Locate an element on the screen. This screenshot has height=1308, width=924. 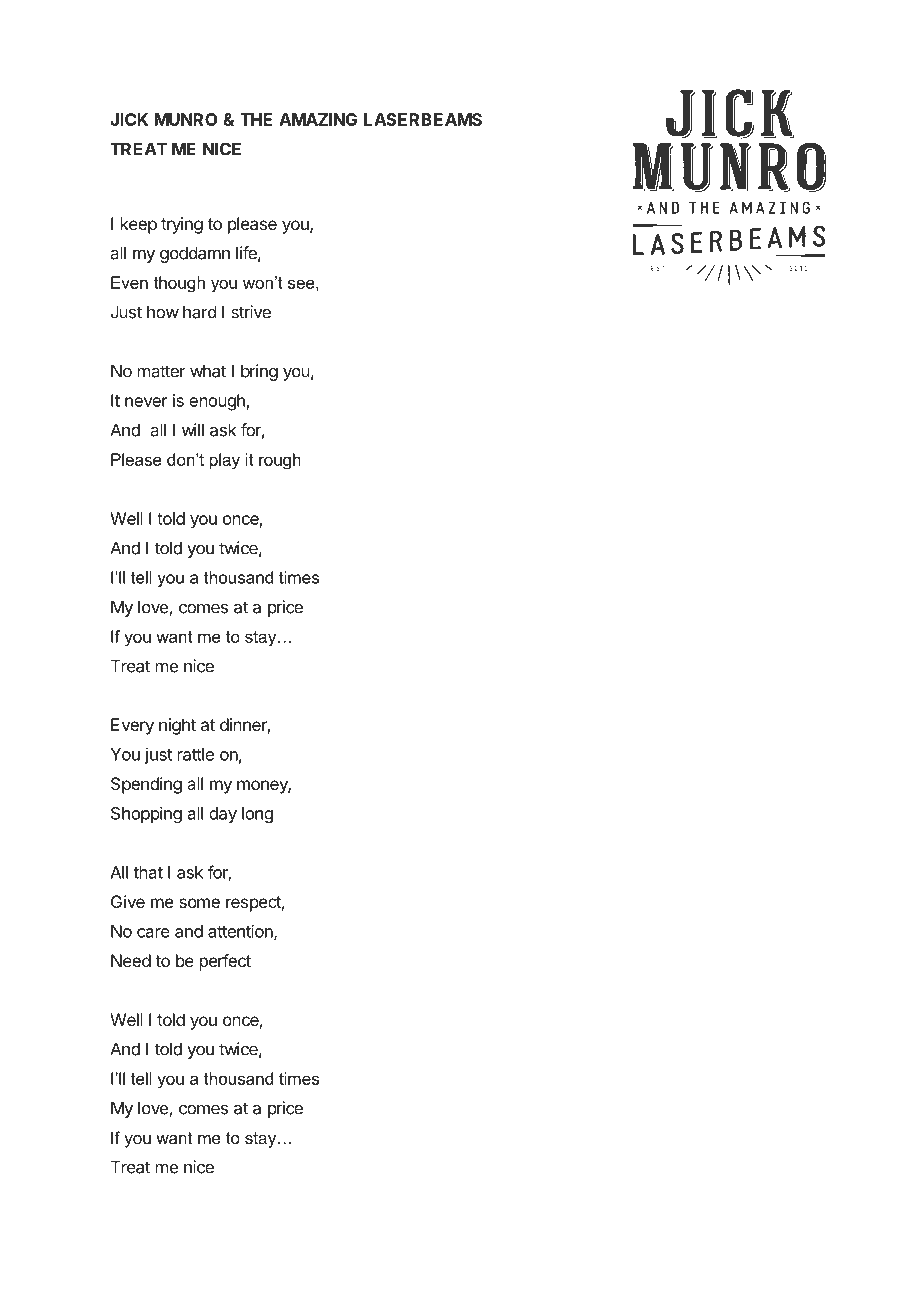
care is located at coordinates (153, 933).
